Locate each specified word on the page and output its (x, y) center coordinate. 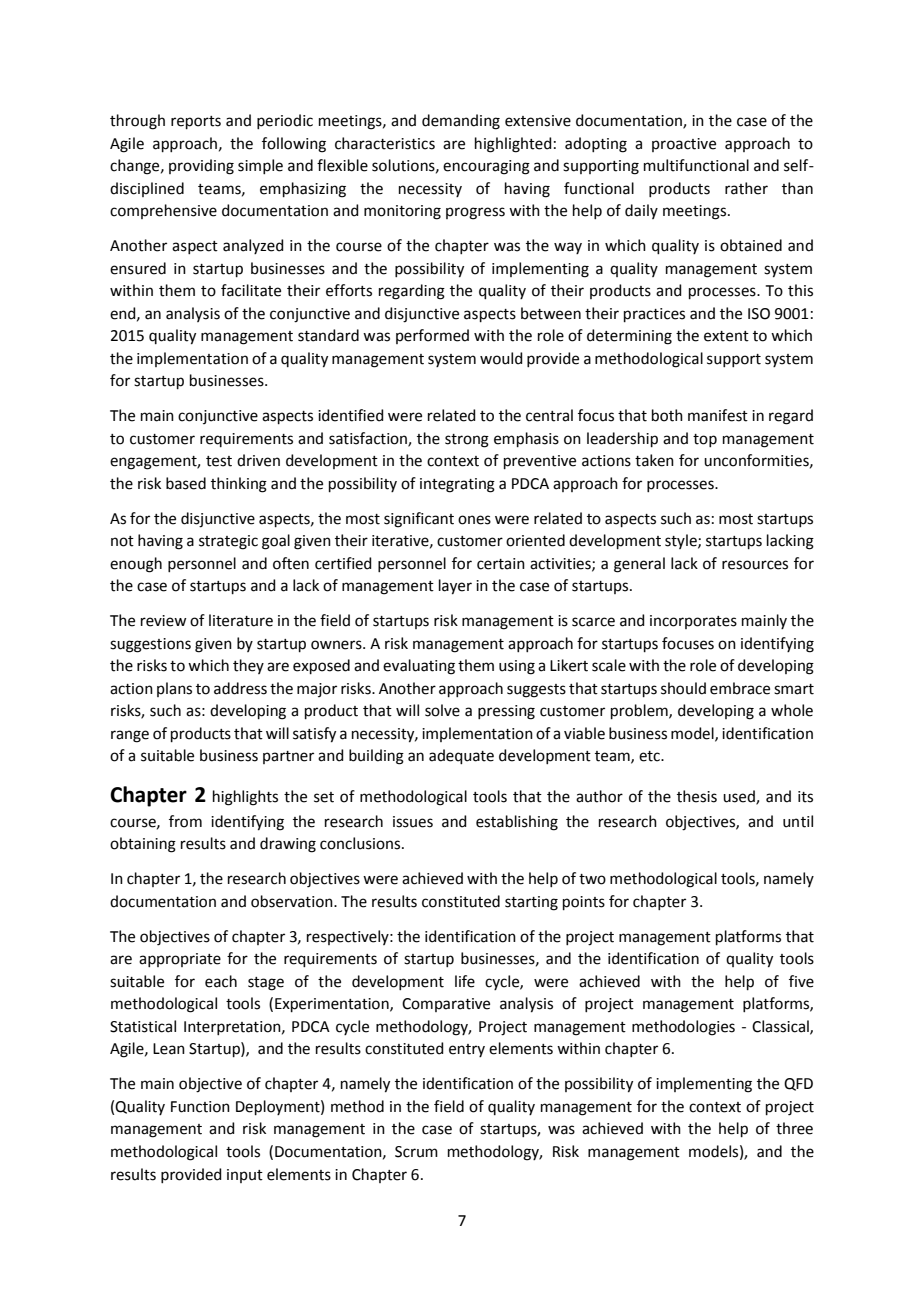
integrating (457, 485)
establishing (517, 823)
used (740, 797)
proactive (684, 145)
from (185, 821)
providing (201, 167)
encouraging (486, 167)
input (245, 1176)
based (186, 483)
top (705, 440)
